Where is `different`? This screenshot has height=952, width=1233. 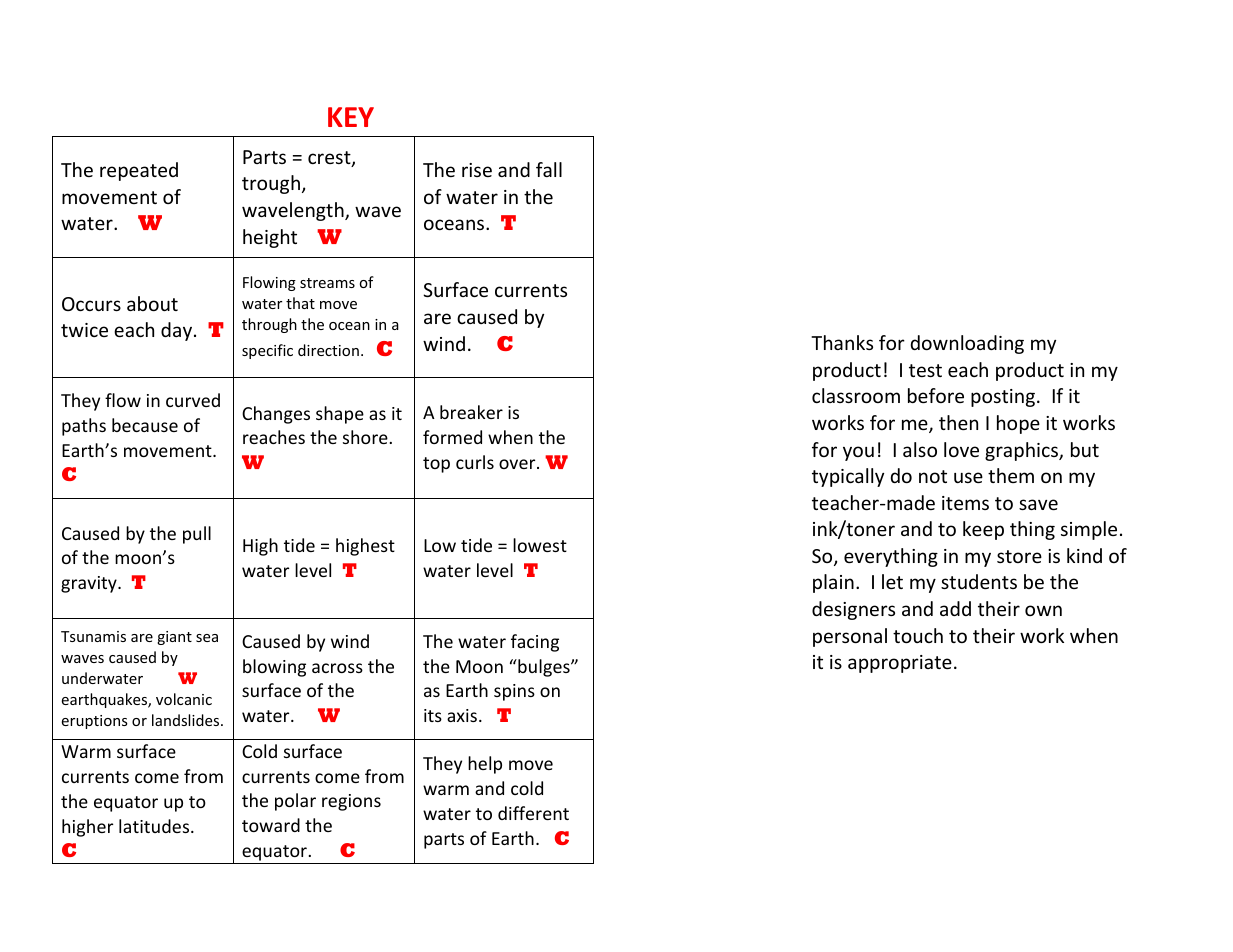
different is located at coordinates (533, 813).
